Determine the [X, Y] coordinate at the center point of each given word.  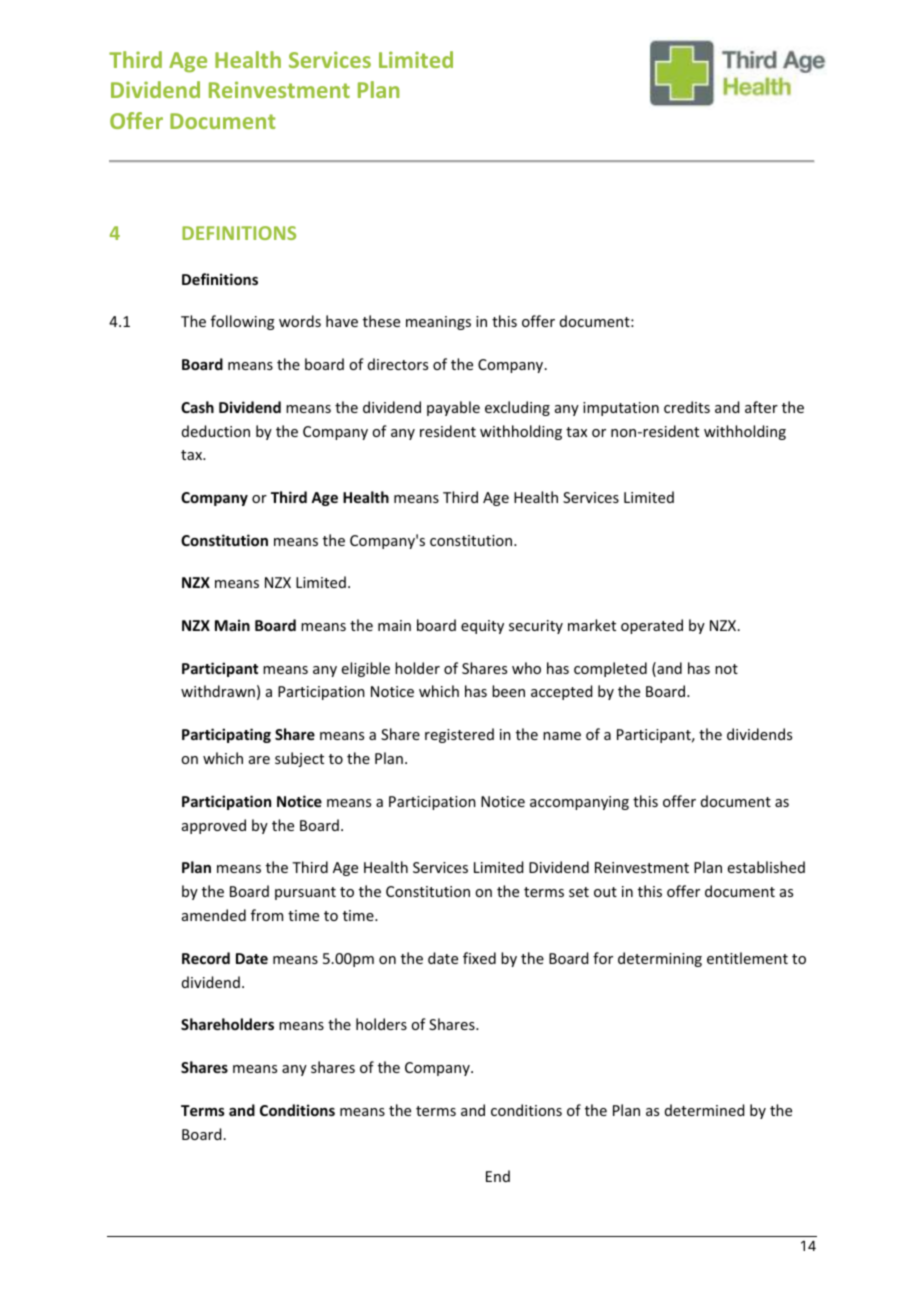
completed [610, 669]
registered [459, 735]
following [243, 322]
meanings [438, 323]
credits [687, 407]
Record [206, 958]
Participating [226, 735]
